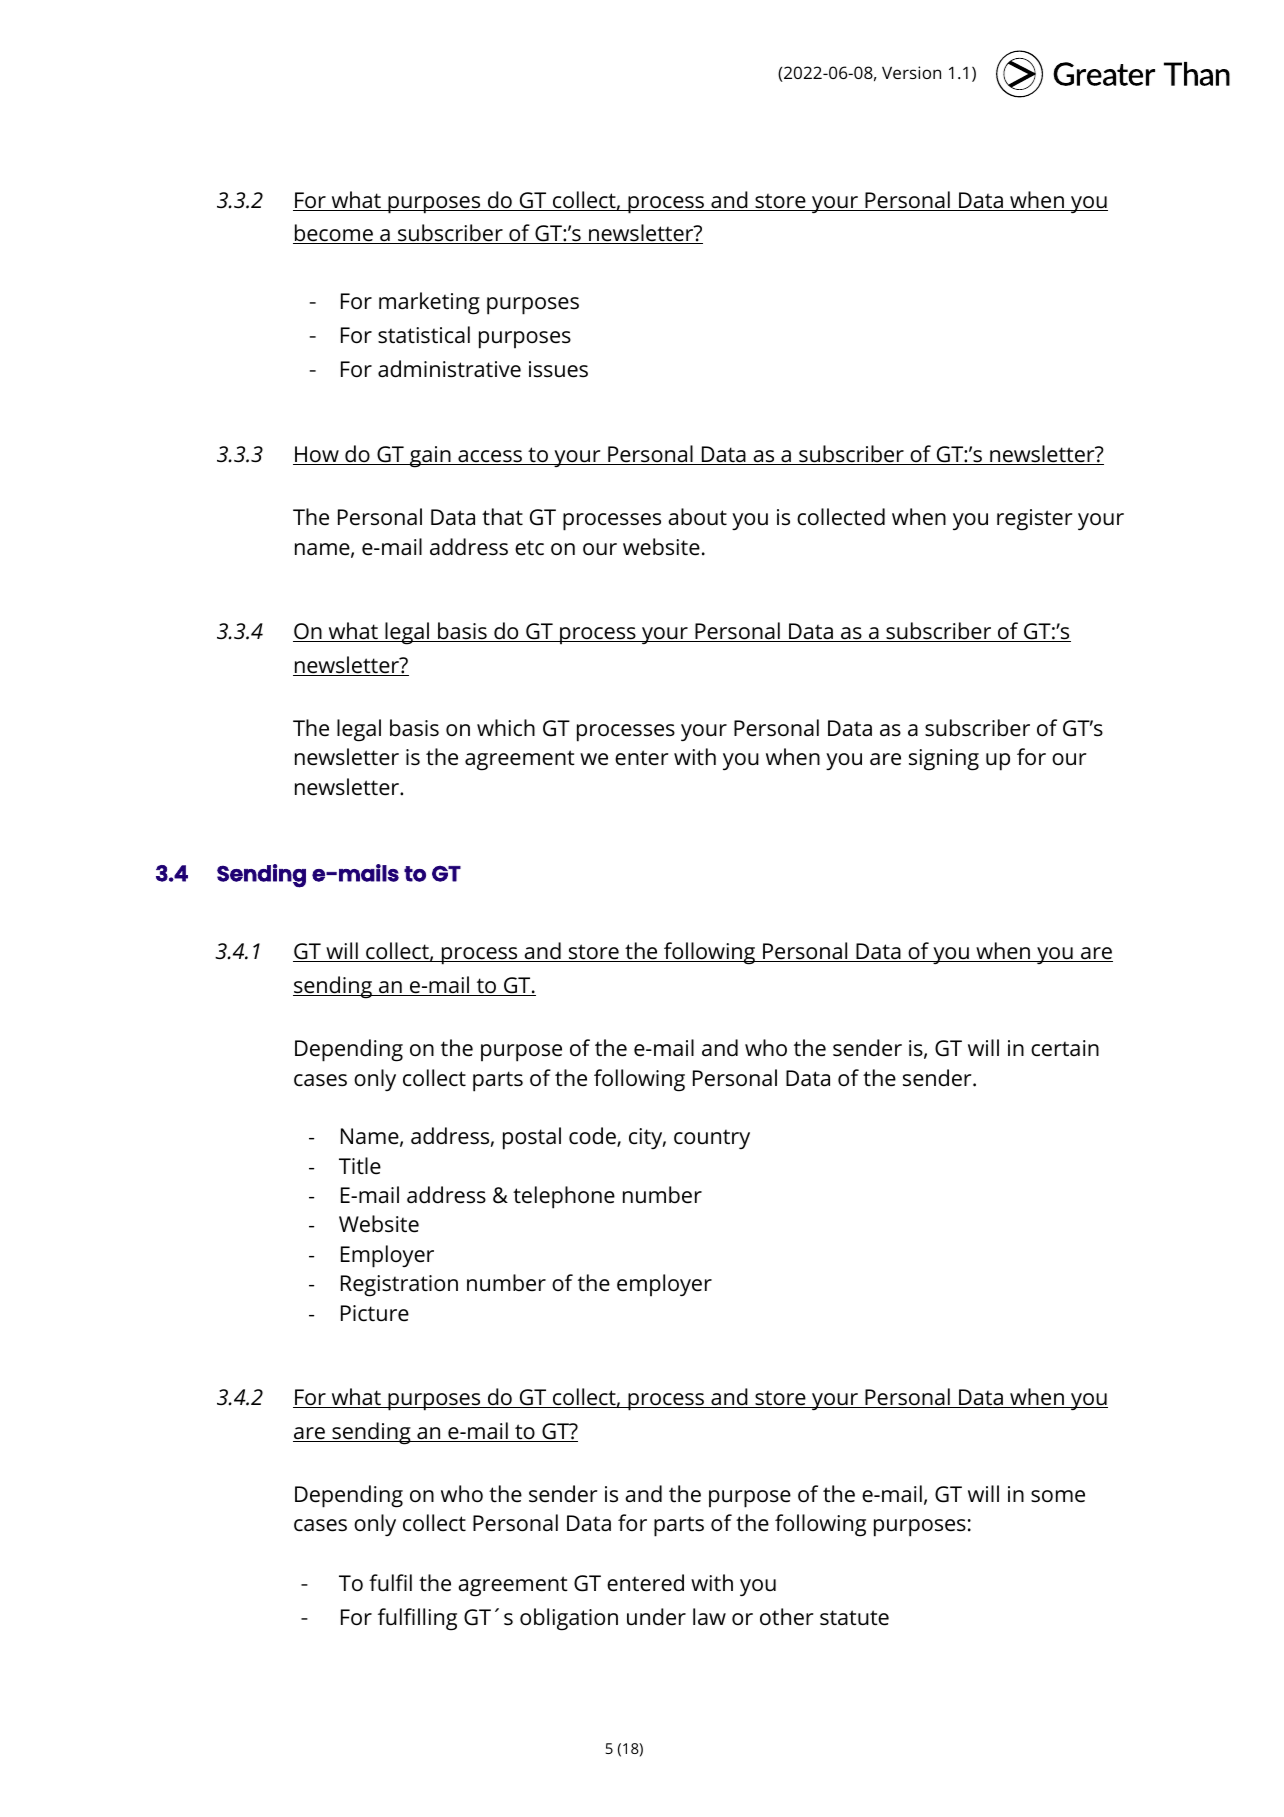 This document has height=1817, width=1284. I want to click on some, so click(1058, 1496).
